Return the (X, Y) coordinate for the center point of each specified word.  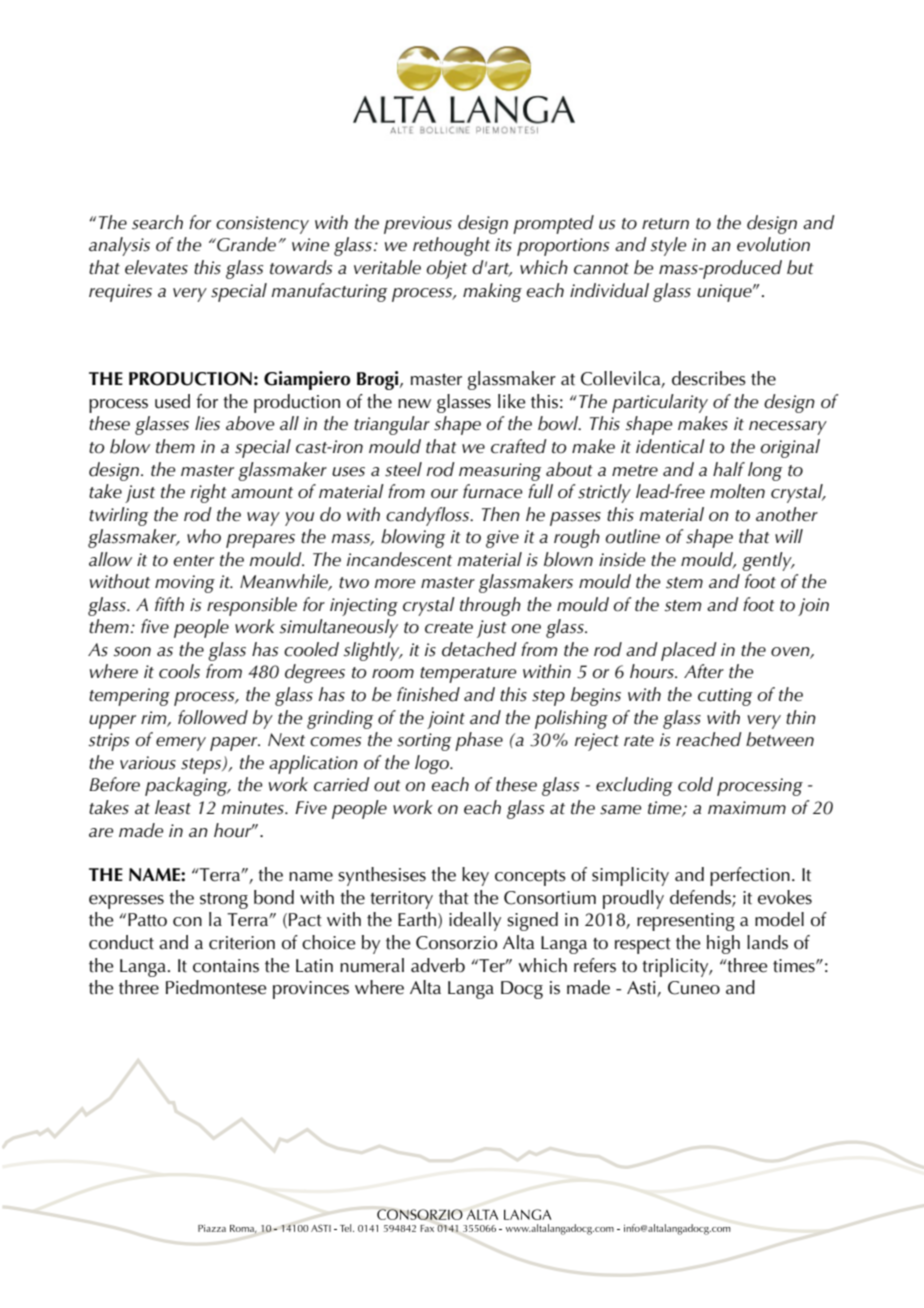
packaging (187, 786)
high (723, 944)
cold (695, 784)
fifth (169, 604)
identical (670, 446)
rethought (451, 246)
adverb (438, 965)
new (414, 404)
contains (226, 966)
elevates (156, 267)
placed (689, 651)
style (668, 246)
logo (433, 764)
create (449, 627)
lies (207, 423)
